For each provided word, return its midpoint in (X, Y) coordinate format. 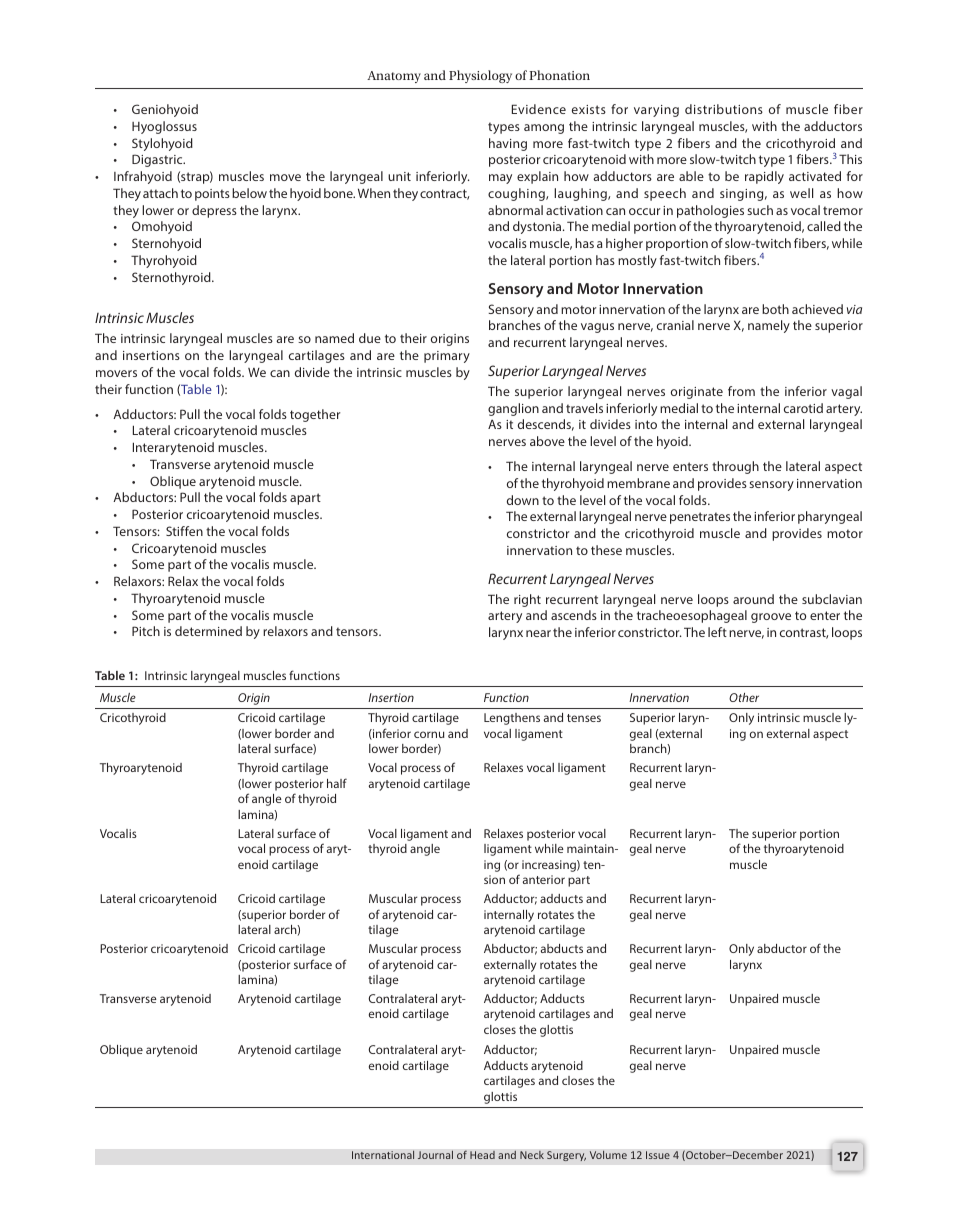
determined (208, 631)
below (249, 193)
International (383, 1154)
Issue (658, 1155)
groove (771, 618)
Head (482, 1155)
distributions (724, 109)
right (527, 600)
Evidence (539, 109)
